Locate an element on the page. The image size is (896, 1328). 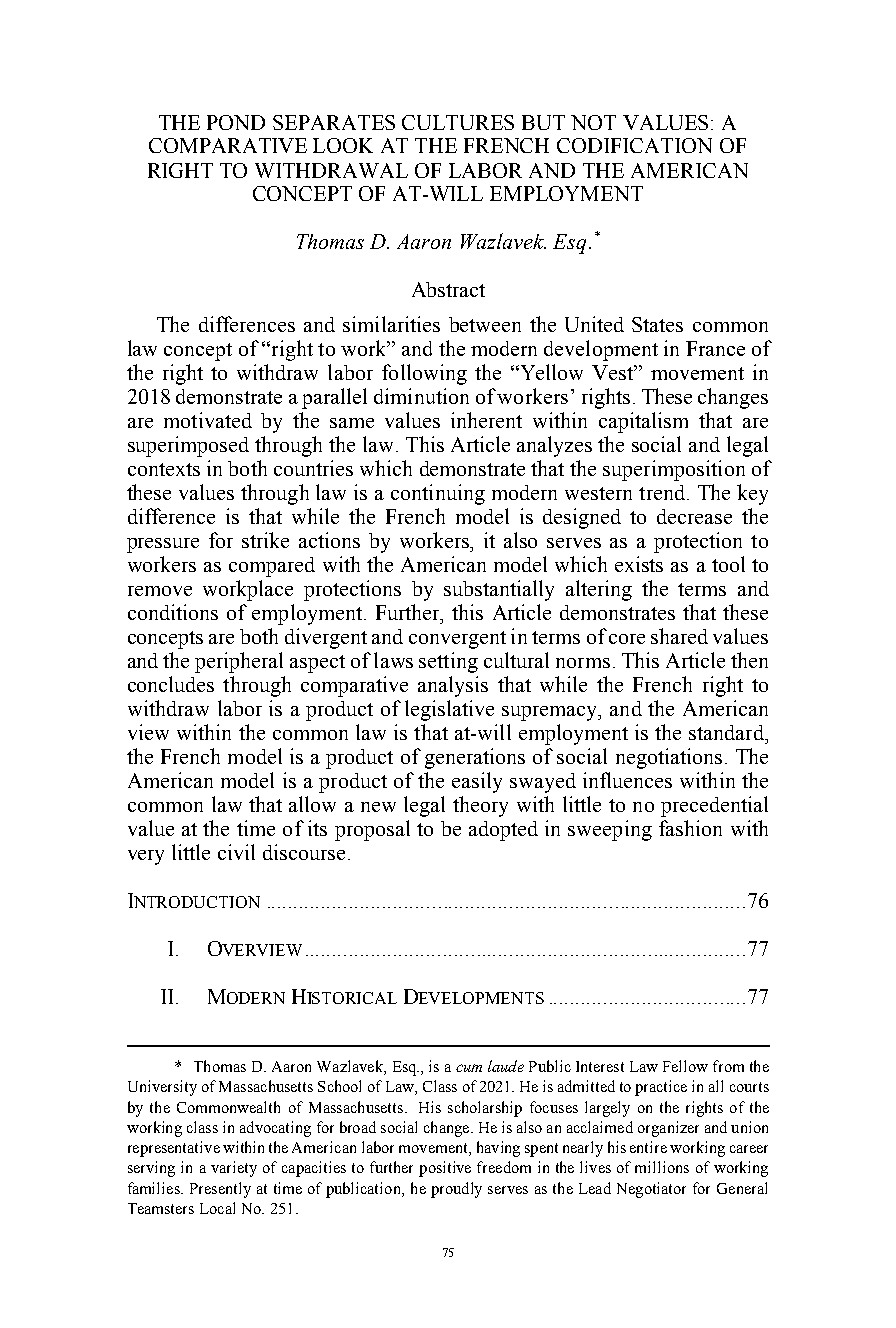
CULTURES is located at coordinates (458, 122).
